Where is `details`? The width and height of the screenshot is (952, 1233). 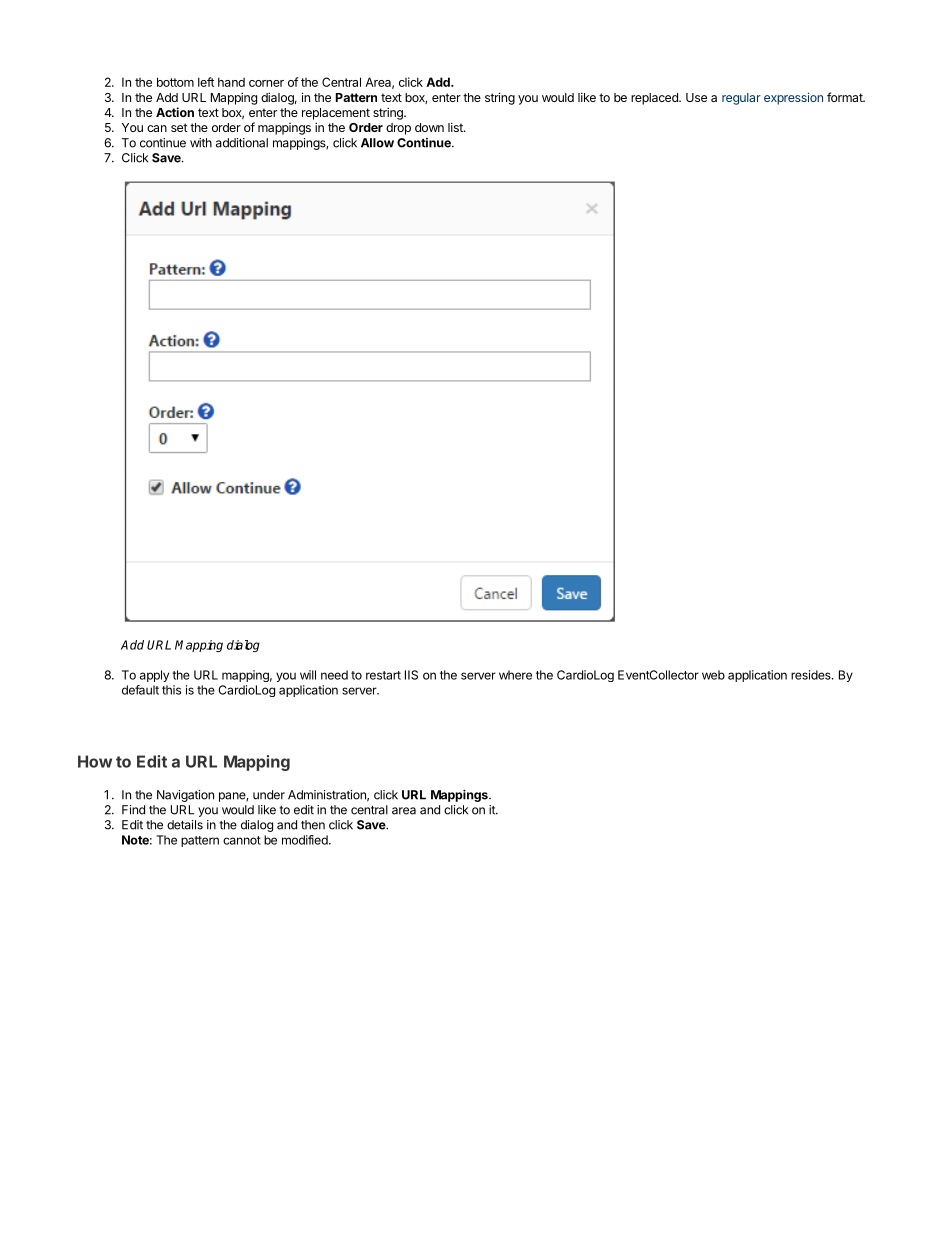 details is located at coordinates (185, 825).
